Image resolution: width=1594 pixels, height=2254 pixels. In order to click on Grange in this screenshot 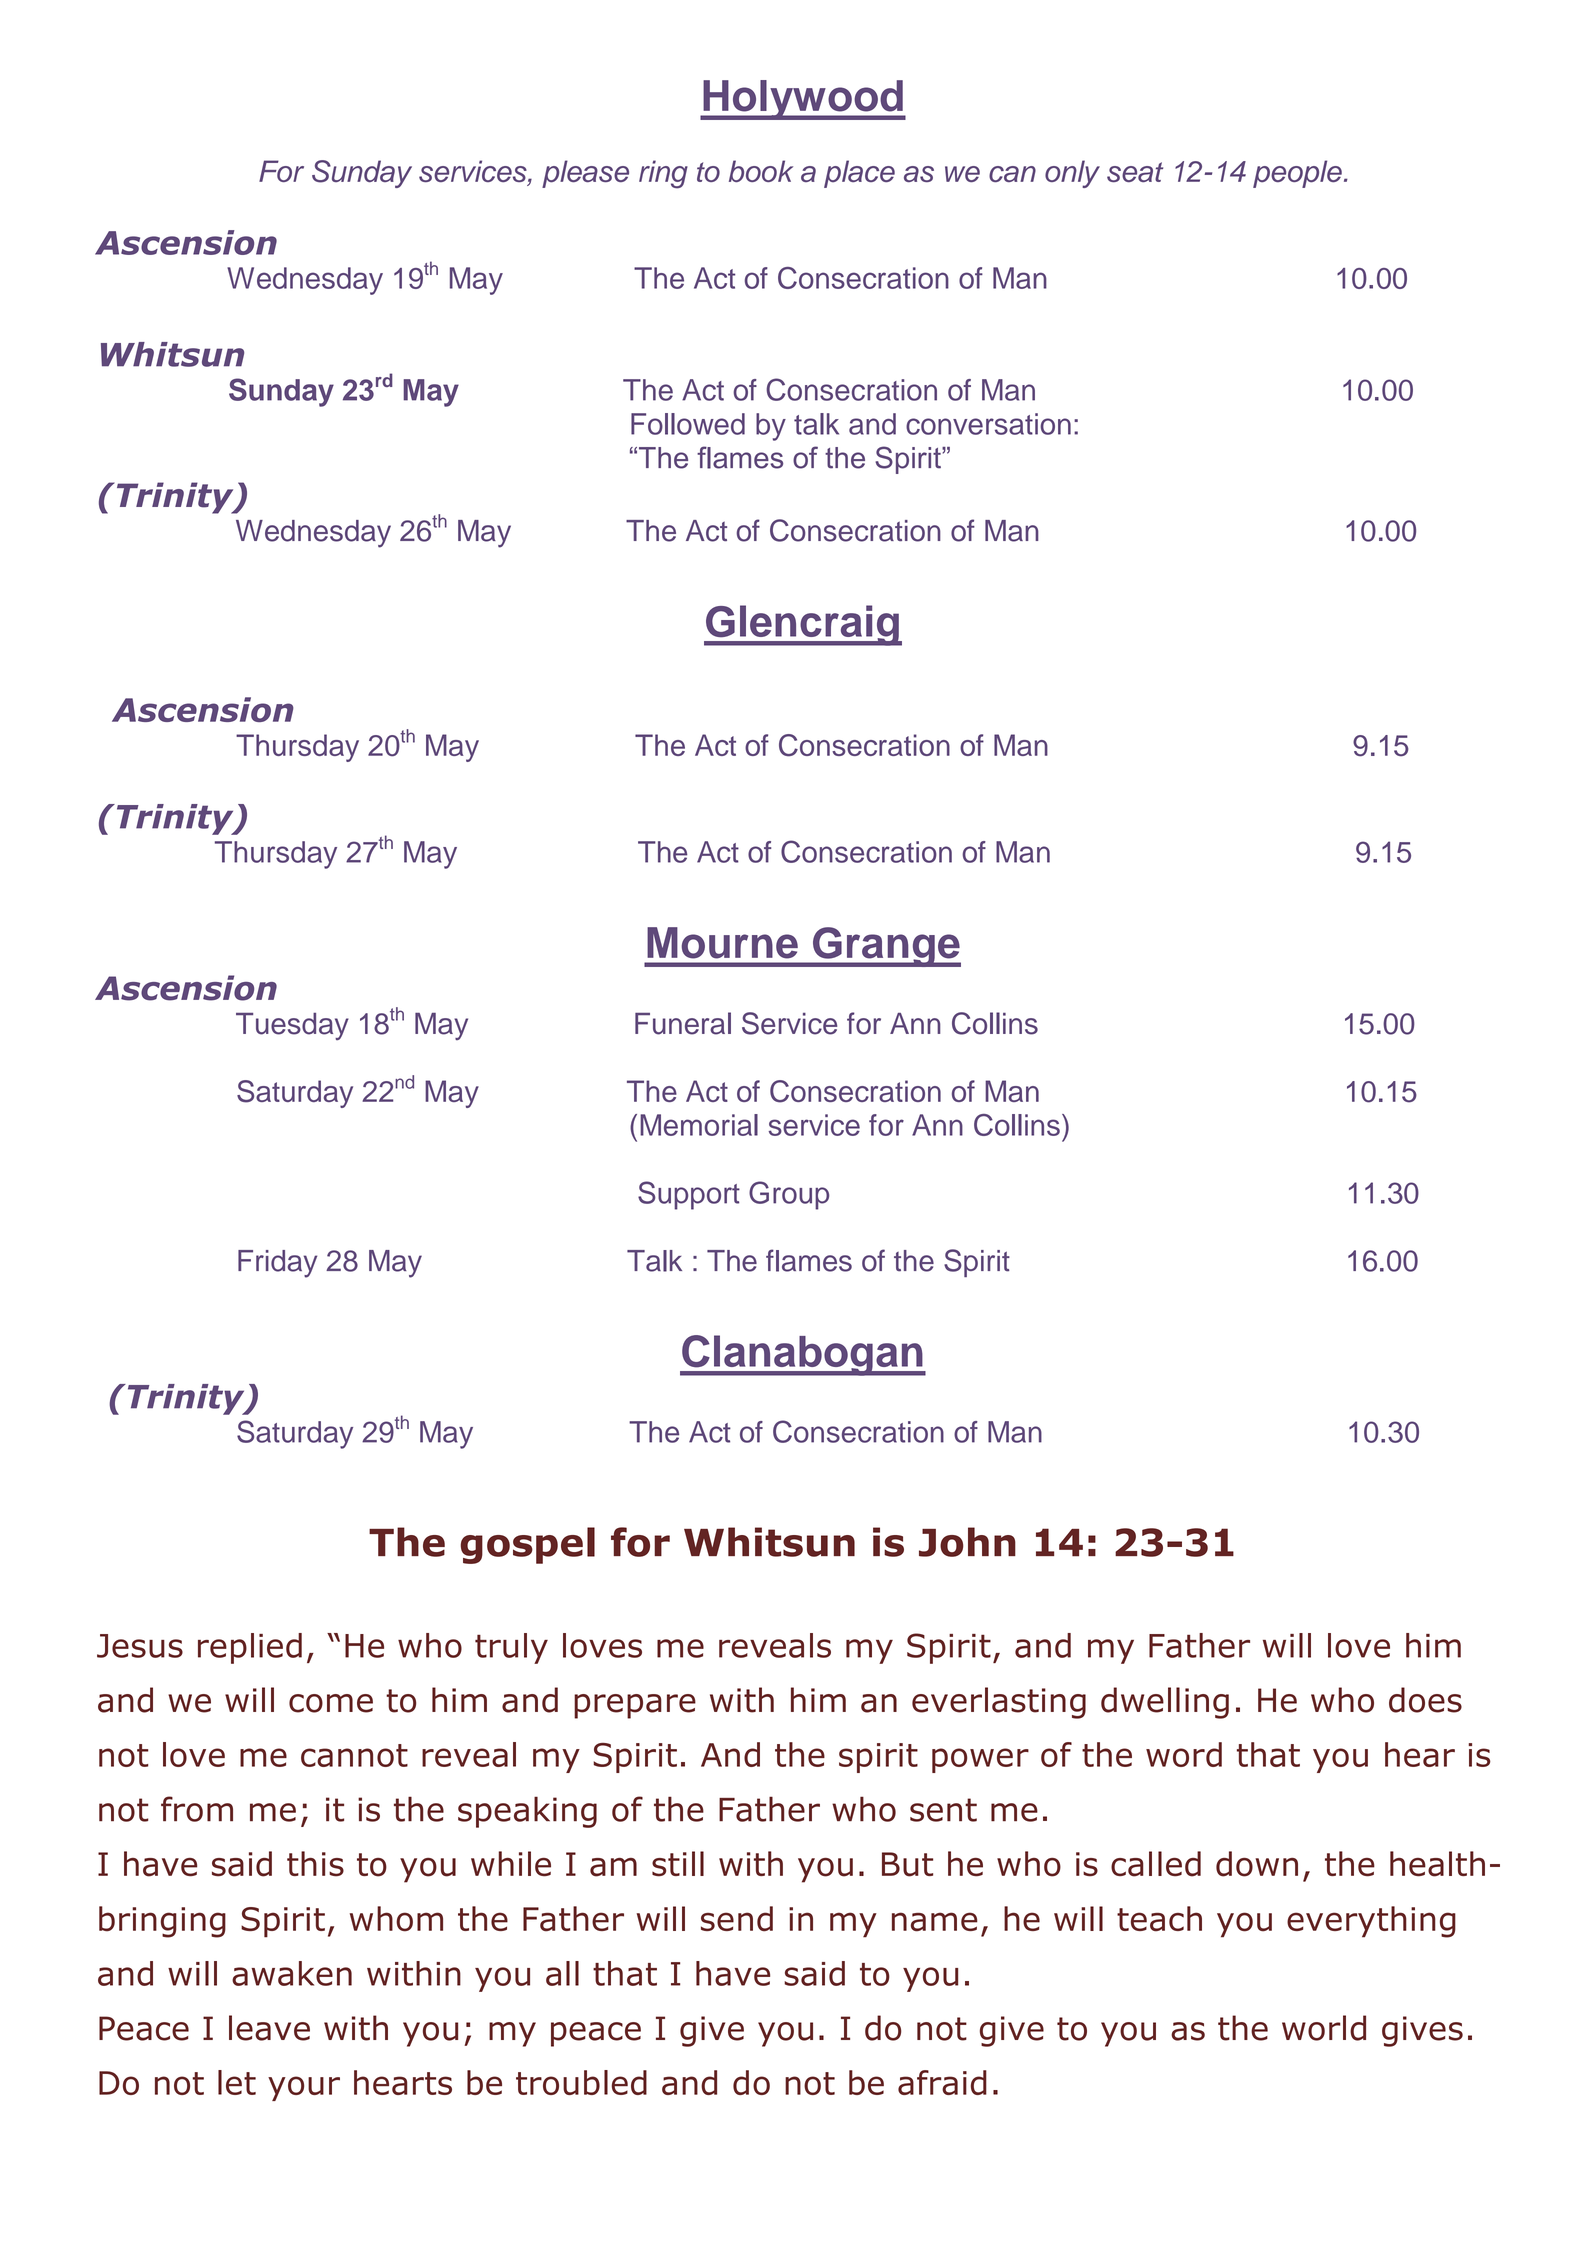, I will do `click(885, 947)`.
